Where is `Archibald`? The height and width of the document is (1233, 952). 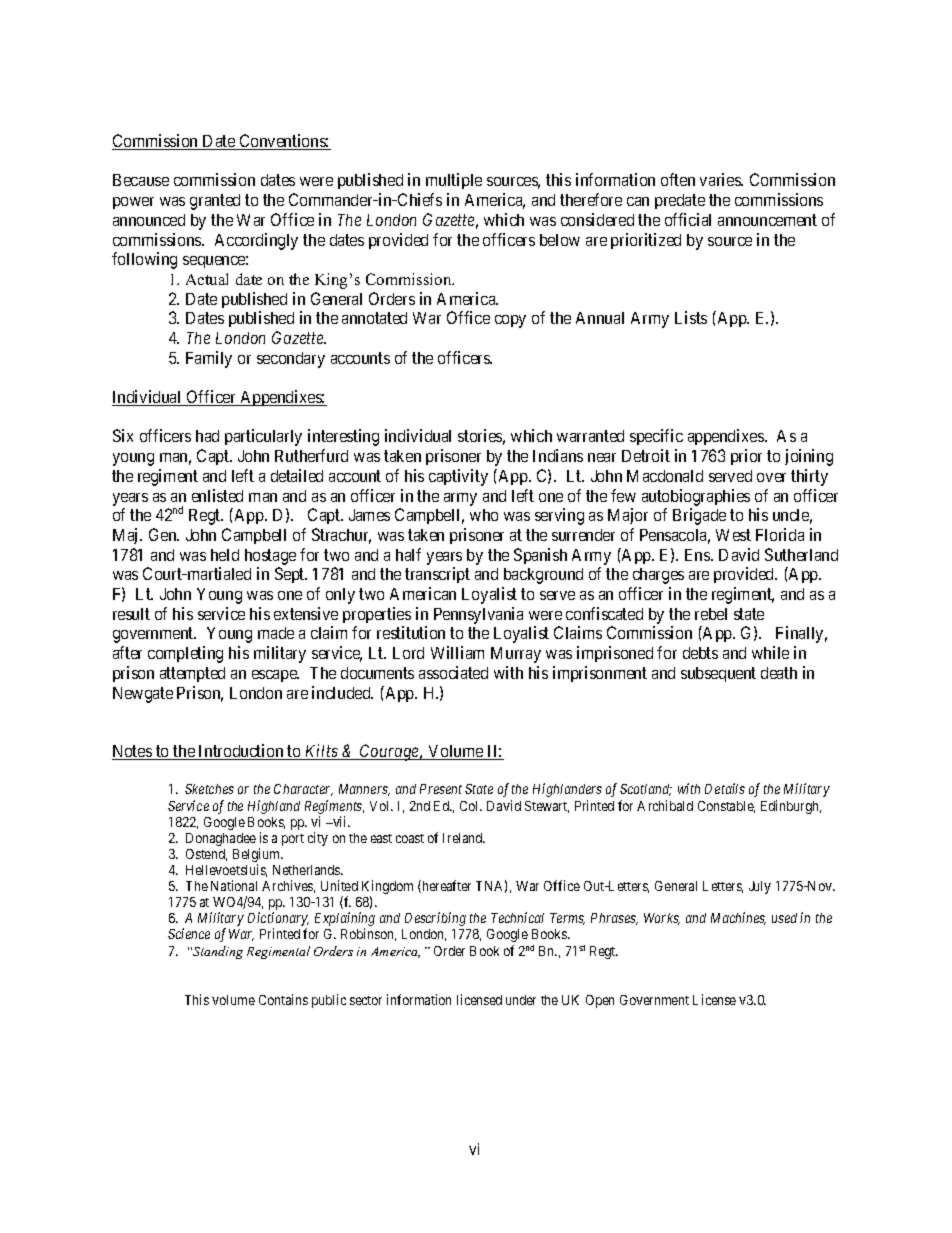 Archibald is located at coordinates (665, 805).
